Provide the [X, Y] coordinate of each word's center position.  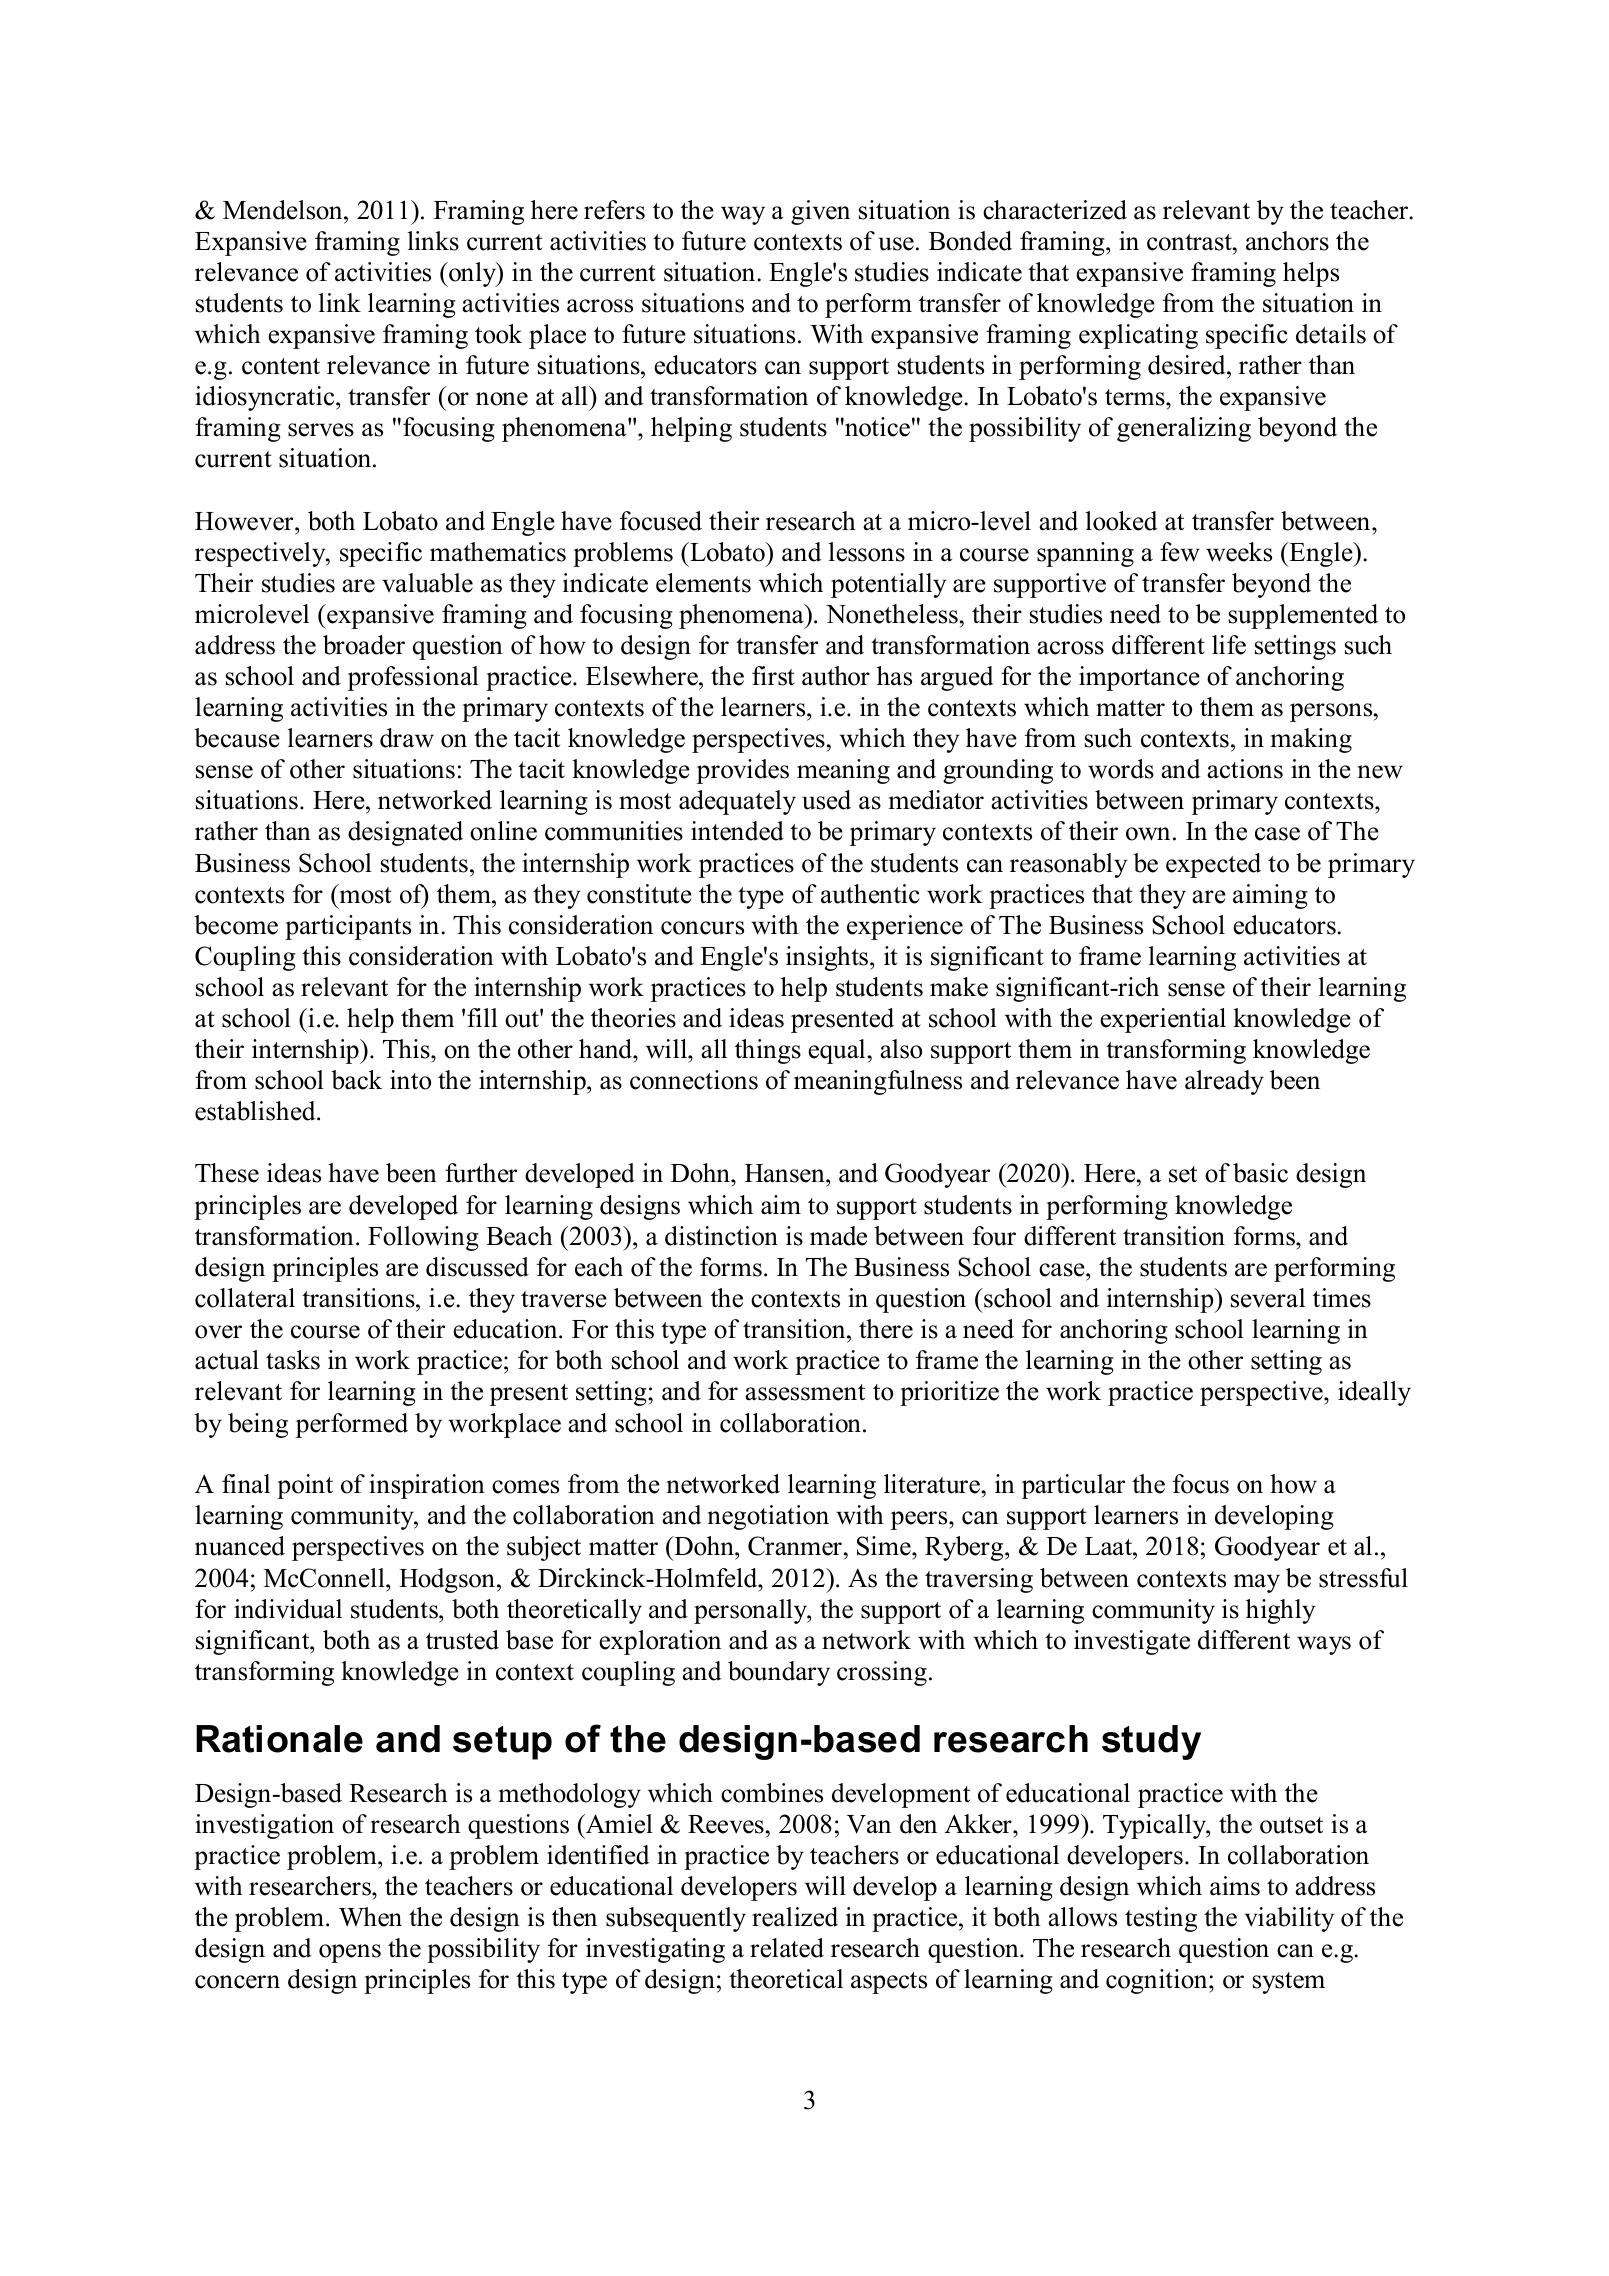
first [773, 676]
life [1229, 645]
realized [795, 1917]
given [820, 212]
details [1331, 334]
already [1224, 1082]
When [370, 1917]
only [473, 274]
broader [364, 645]
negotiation [768, 1517]
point [305, 1486]
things [768, 1051]
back [356, 1080]
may [1257, 1583]
